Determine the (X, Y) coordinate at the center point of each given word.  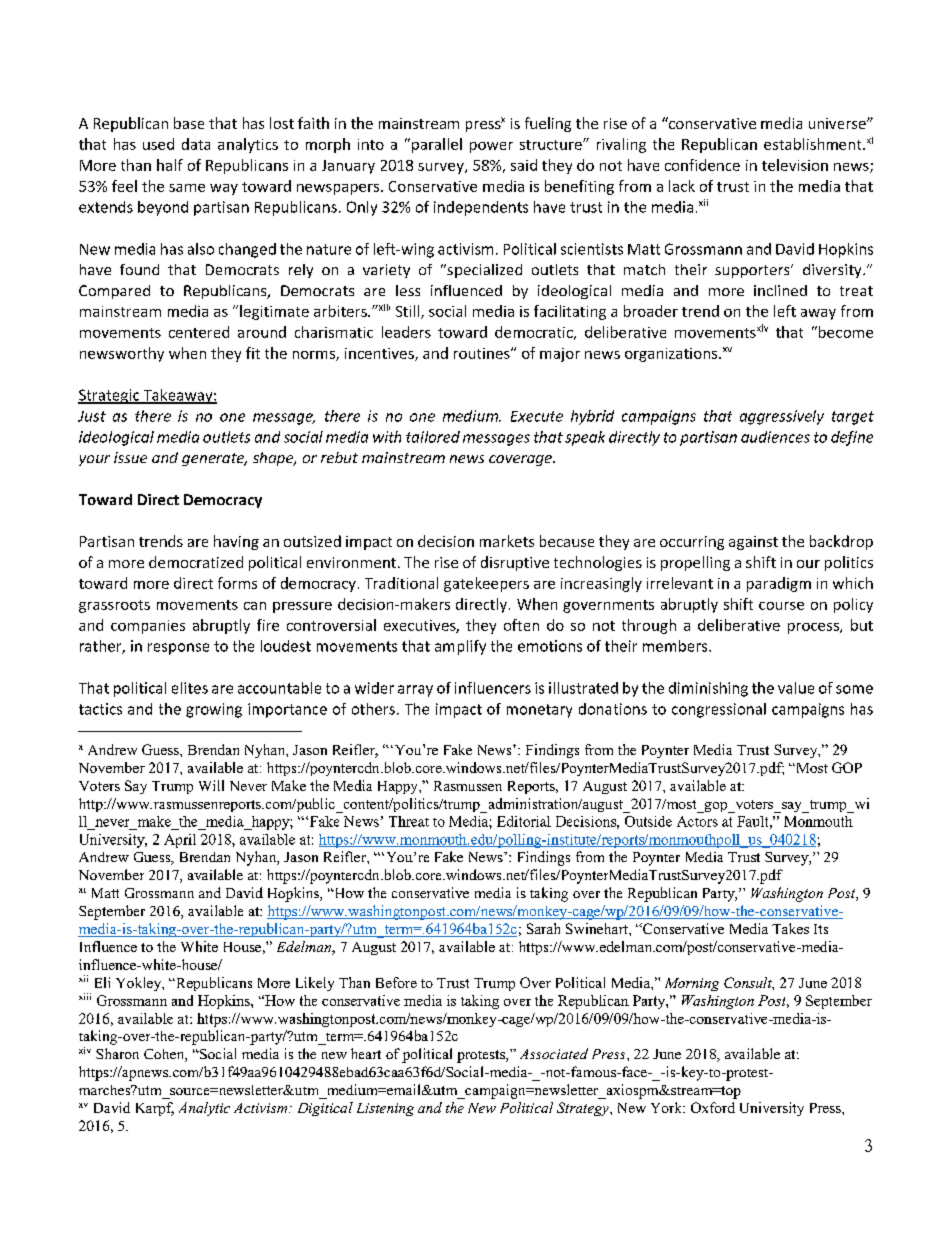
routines (483, 353)
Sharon (117, 1053)
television (795, 165)
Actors (697, 821)
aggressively (782, 417)
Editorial (524, 821)
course (781, 606)
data (196, 144)
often (521, 625)
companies (148, 627)
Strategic (110, 396)
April (180, 841)
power (491, 147)
